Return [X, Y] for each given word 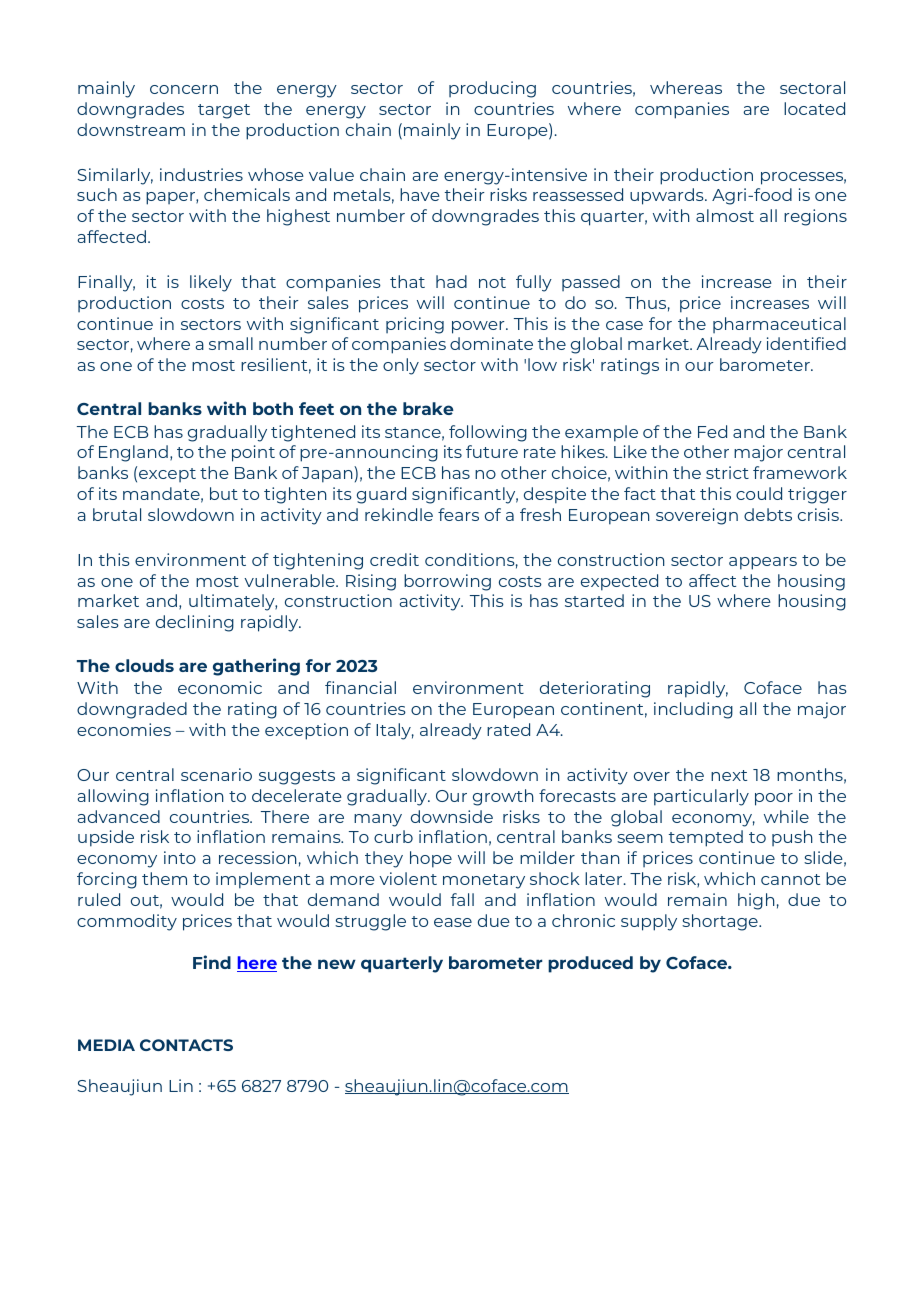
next [729, 775]
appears [763, 563]
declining [195, 623]
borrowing [447, 582]
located [814, 108]
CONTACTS [186, 1045]
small [231, 343]
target [224, 111]
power [479, 327]
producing [492, 89]
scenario [216, 774]
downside [452, 816]
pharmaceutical [779, 325]
